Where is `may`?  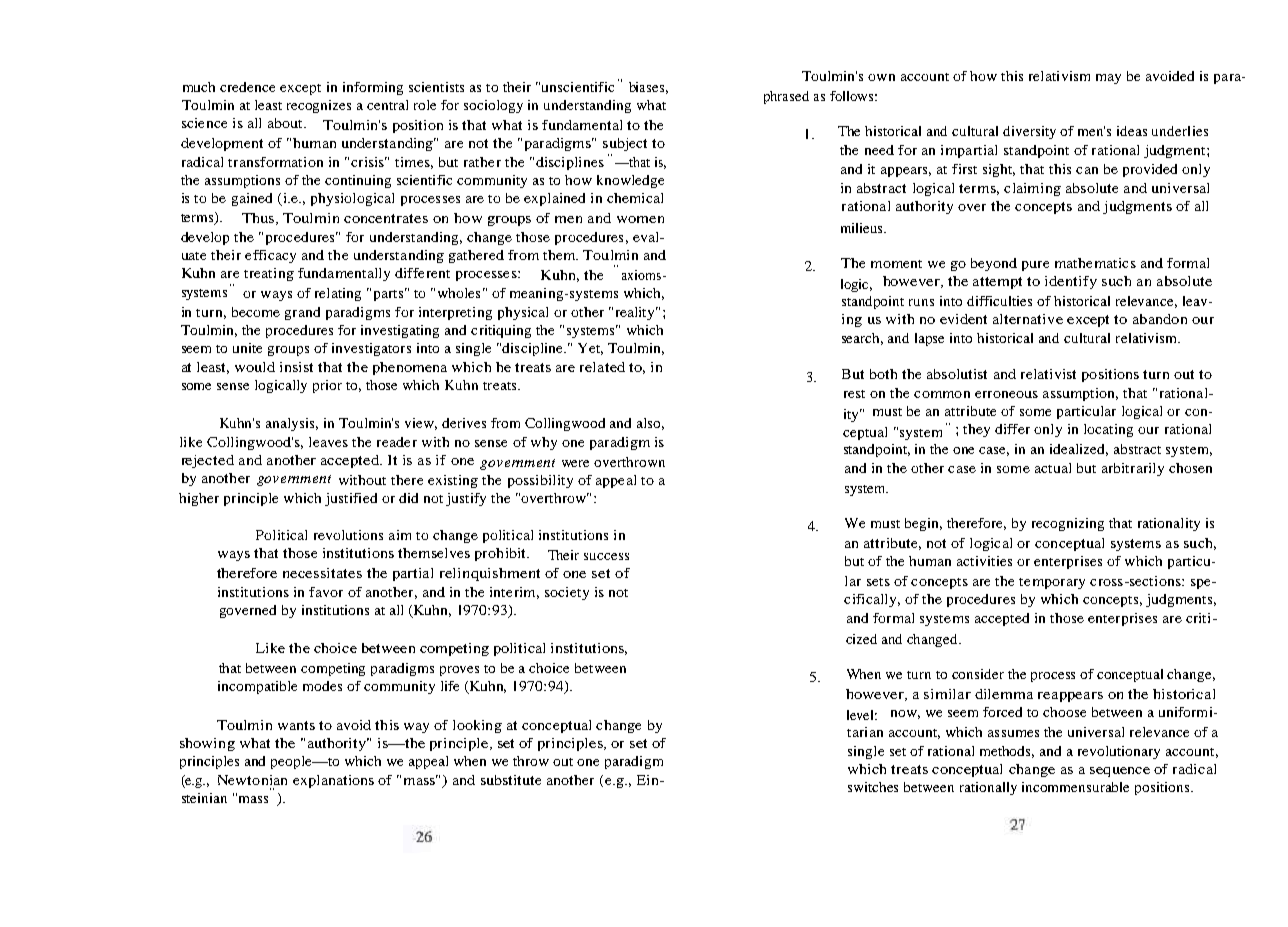
may is located at coordinates (1108, 79).
